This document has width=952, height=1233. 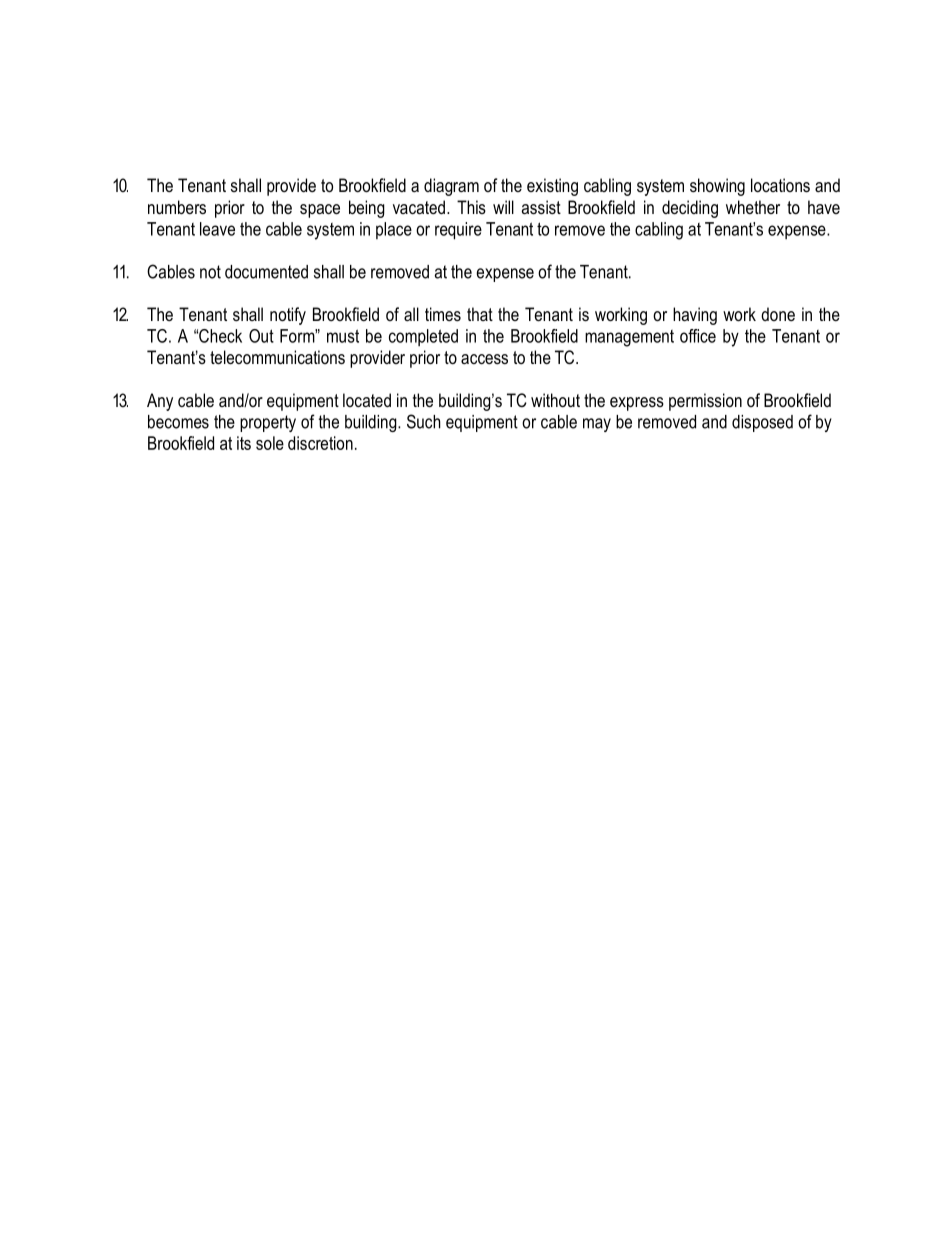 I want to click on access, so click(x=484, y=359).
